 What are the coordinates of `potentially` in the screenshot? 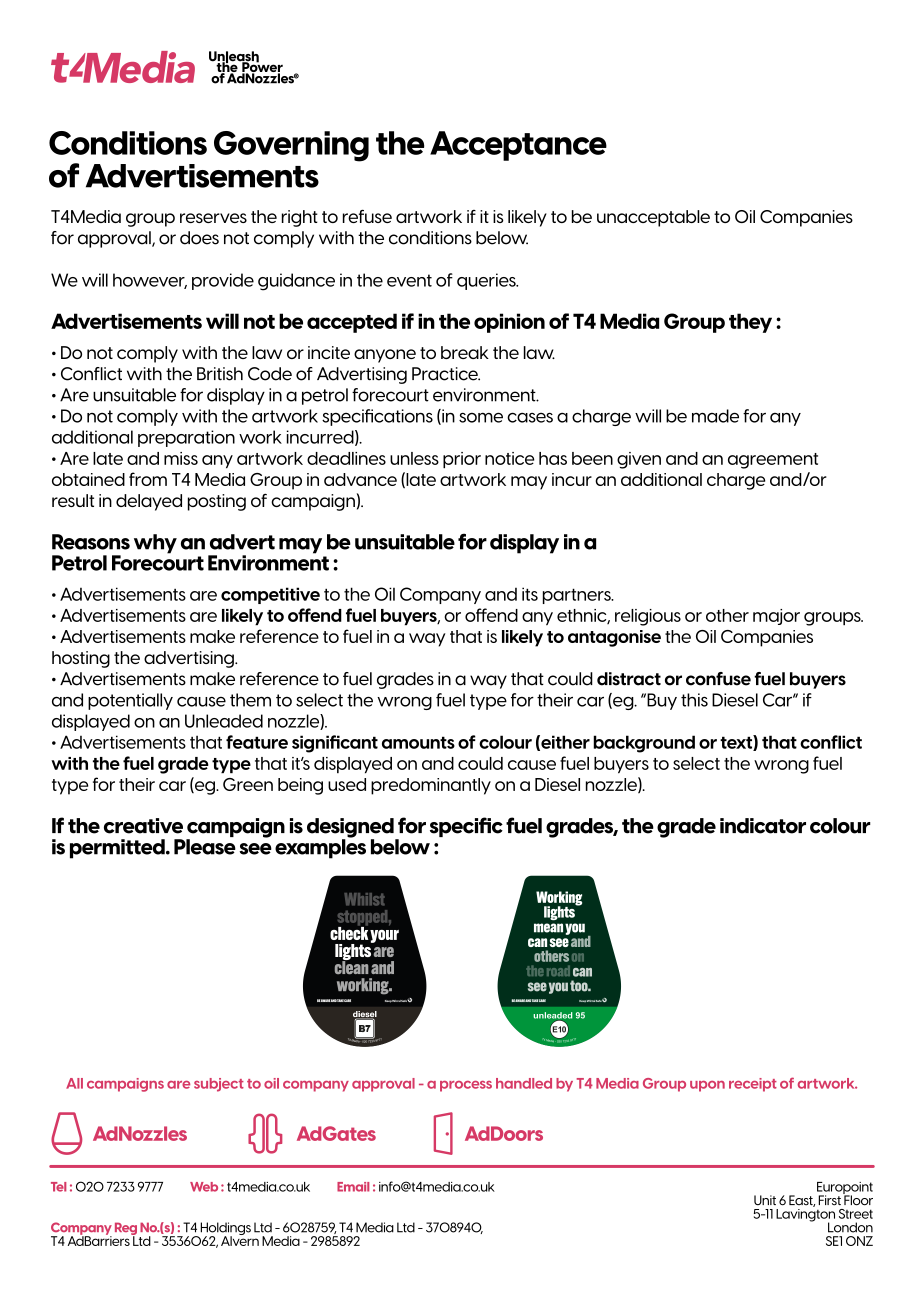 It's located at (130, 701).
